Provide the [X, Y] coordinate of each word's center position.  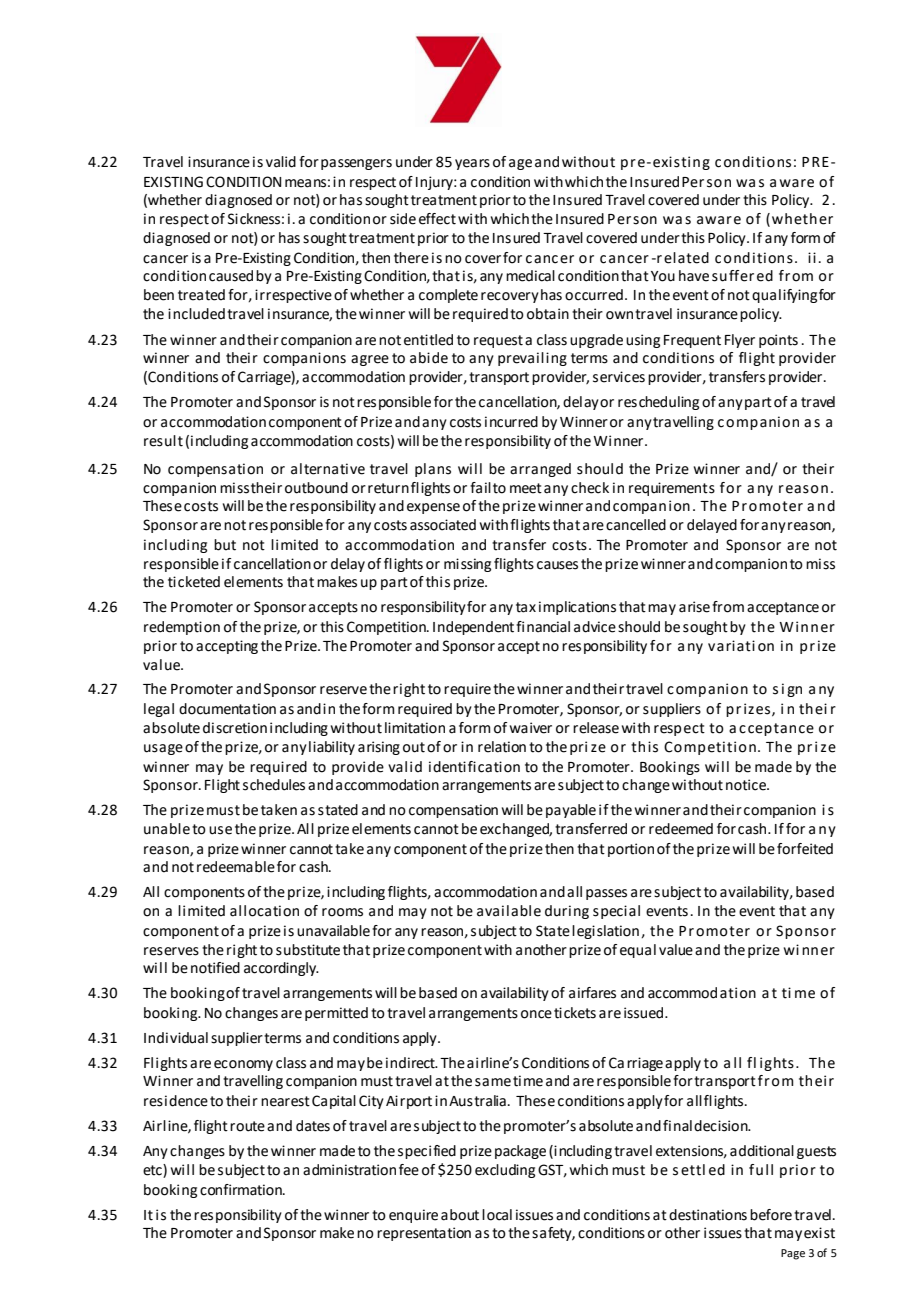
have [694, 276]
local [497, 1215]
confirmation [242, 1190]
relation [502, 747]
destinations [708, 1215]
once [536, 1014]
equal [638, 951]
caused [231, 276]
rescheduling [658, 403]
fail [480, 488]
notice [747, 785]
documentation [227, 709]
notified [215, 968]
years [472, 164]
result [163, 441]
